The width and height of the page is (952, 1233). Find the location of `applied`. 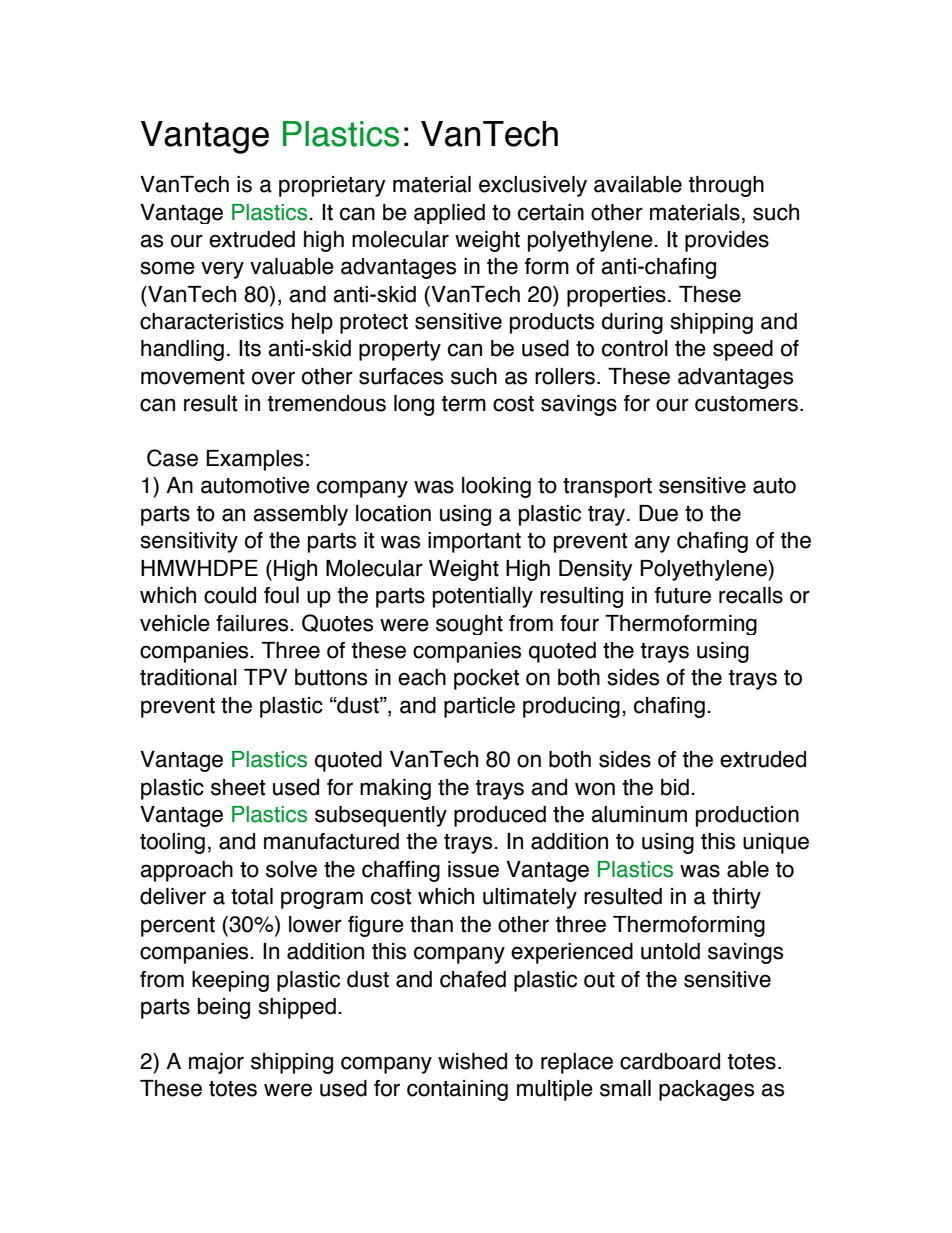

applied is located at coordinates (449, 214).
